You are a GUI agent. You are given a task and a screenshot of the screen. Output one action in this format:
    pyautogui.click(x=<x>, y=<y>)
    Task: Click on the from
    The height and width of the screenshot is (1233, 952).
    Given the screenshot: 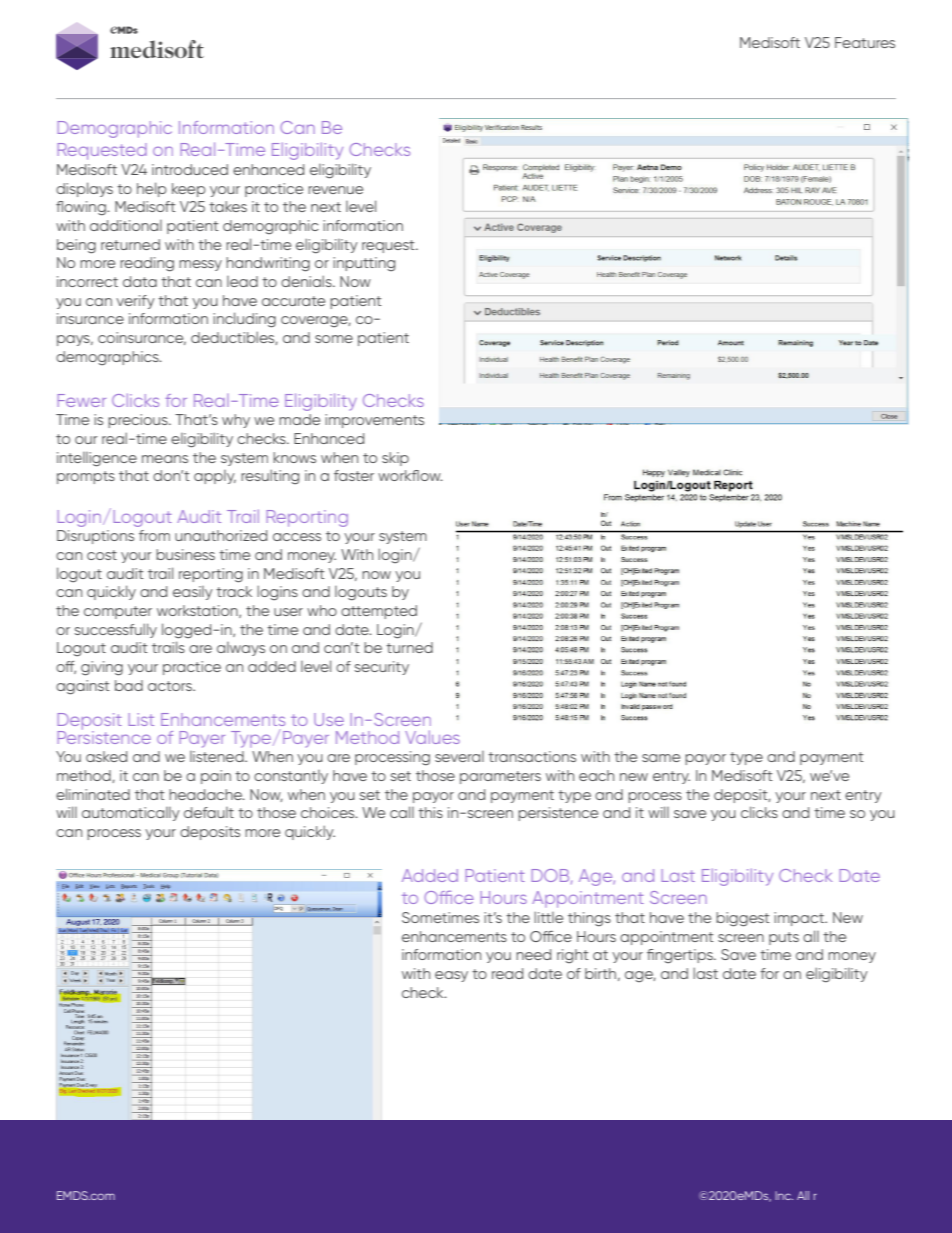 What is the action you would take?
    pyautogui.click(x=154, y=535)
